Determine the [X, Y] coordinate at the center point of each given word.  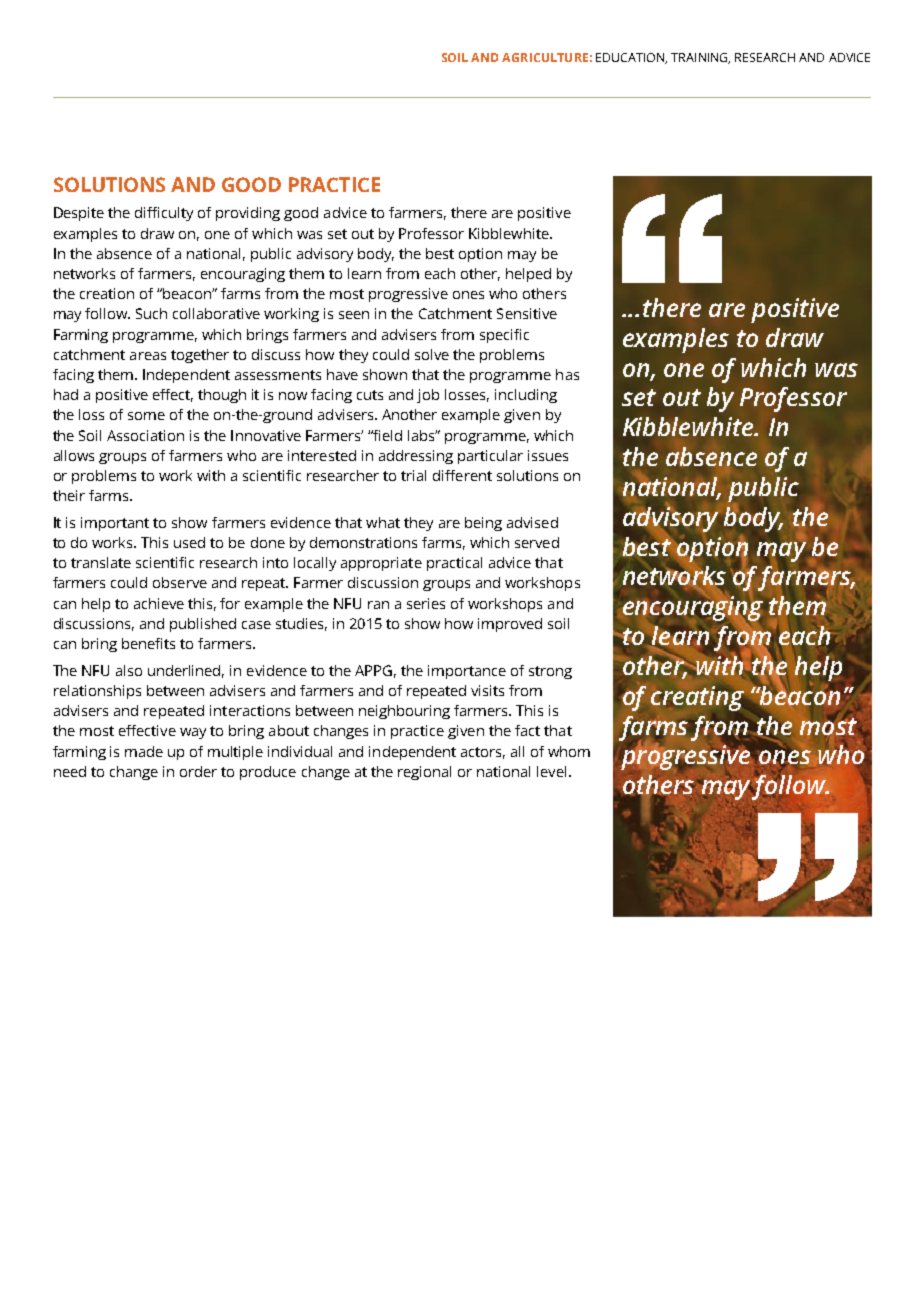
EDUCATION [631, 58]
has [567, 374]
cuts [370, 395]
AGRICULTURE [545, 57]
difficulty [164, 214]
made [144, 751]
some [146, 416]
